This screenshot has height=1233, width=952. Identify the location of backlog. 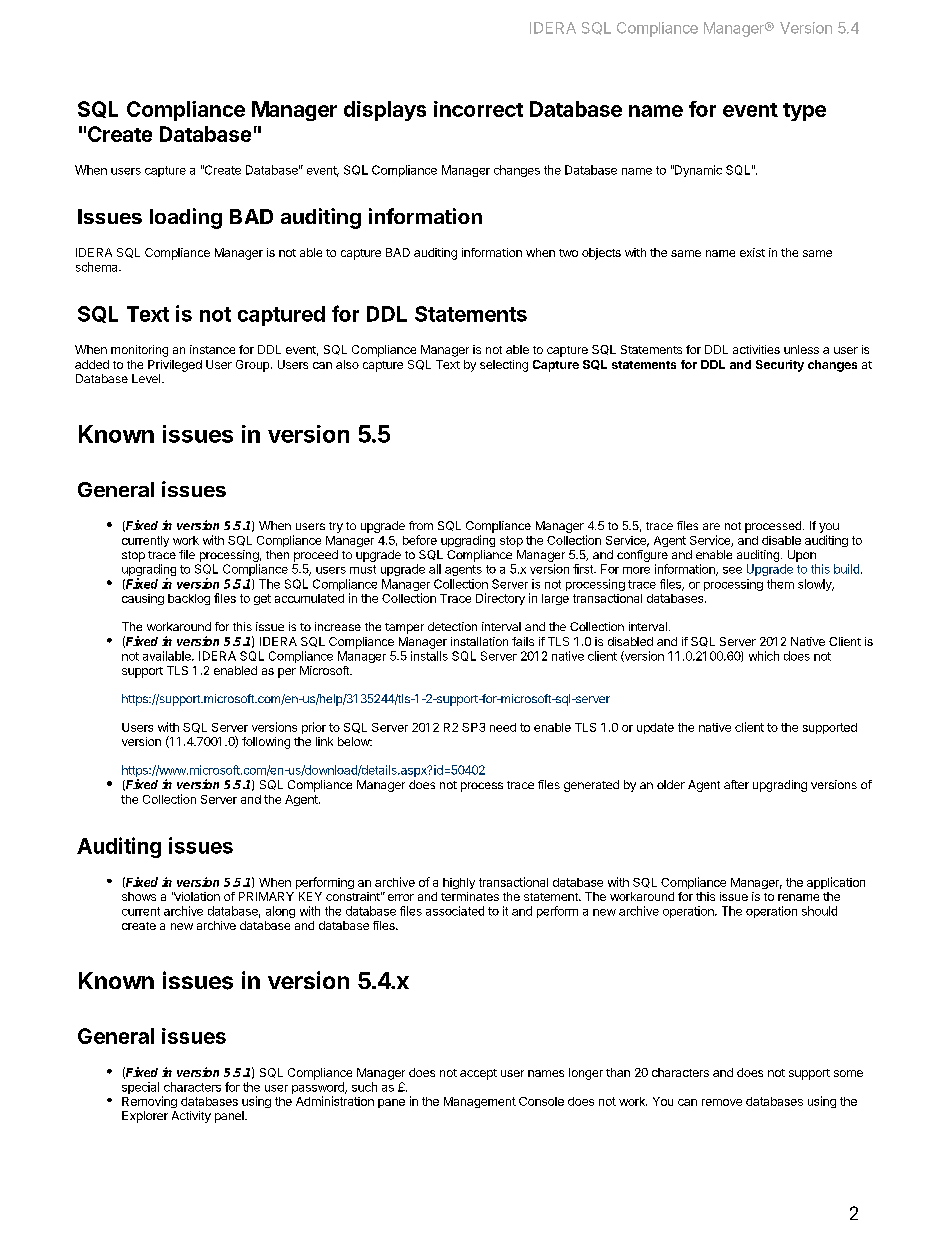
(189, 599).
